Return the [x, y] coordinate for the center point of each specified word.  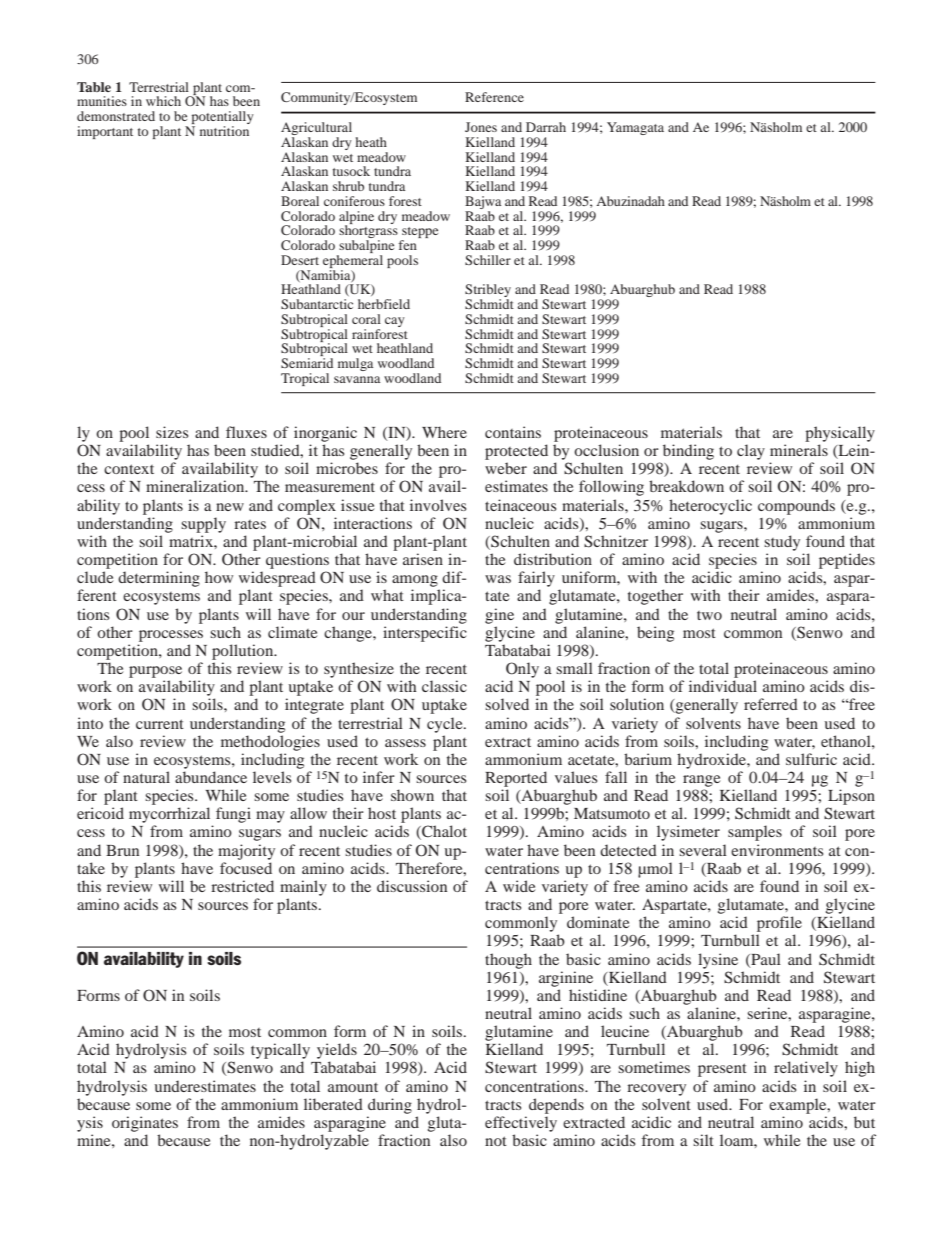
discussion [412, 886]
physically [840, 434]
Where [444, 432]
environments [777, 850]
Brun [122, 850]
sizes [172, 432]
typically [280, 1051]
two [709, 615]
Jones [481, 127]
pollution [244, 652]
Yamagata [635, 128]
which [163, 101]
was [498, 579]
